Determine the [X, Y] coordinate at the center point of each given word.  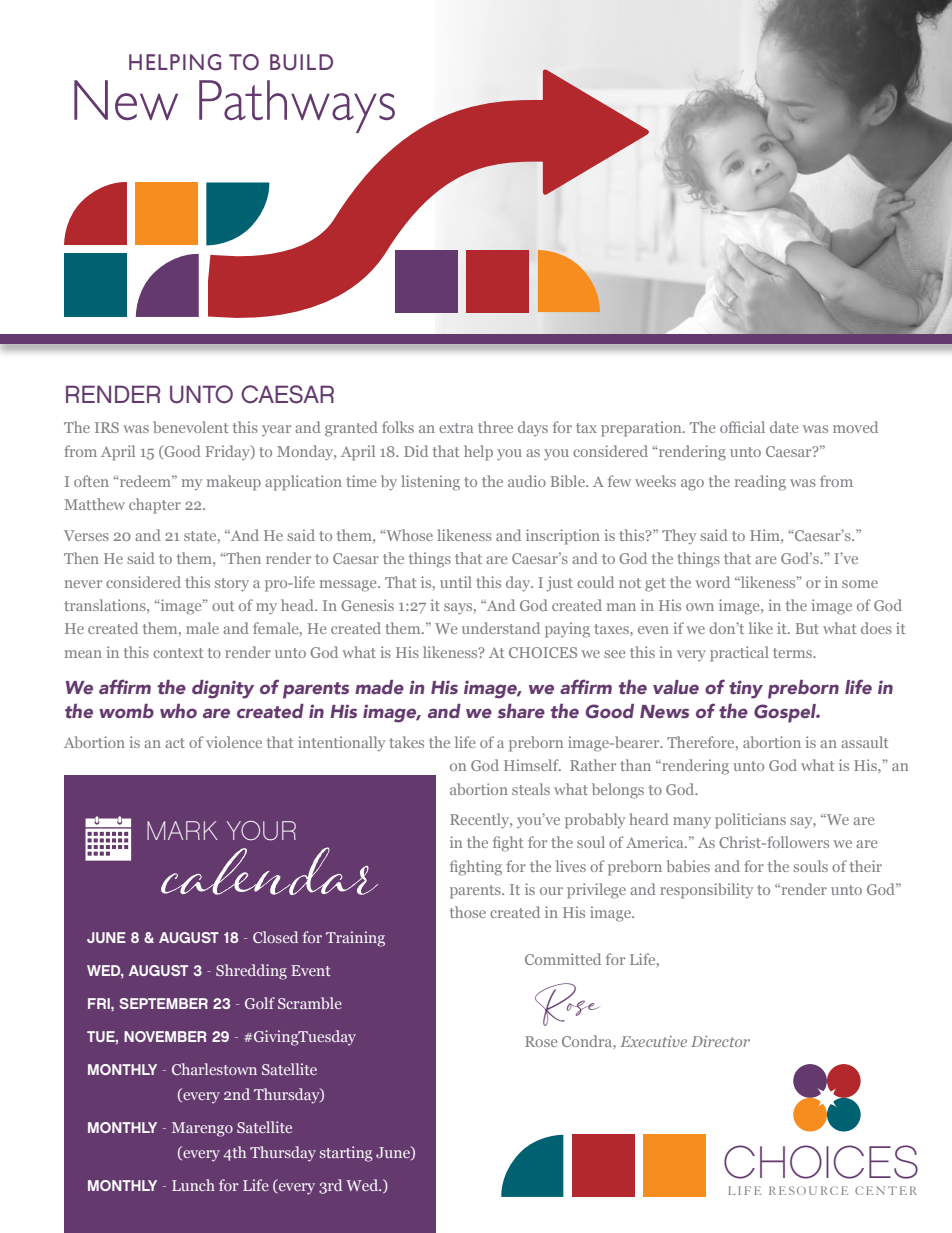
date [784, 427]
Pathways [297, 106]
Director [720, 1041]
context [178, 653]
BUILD [301, 62]
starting [346, 1154]
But [807, 628]
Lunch [193, 1185]
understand [501, 628]
